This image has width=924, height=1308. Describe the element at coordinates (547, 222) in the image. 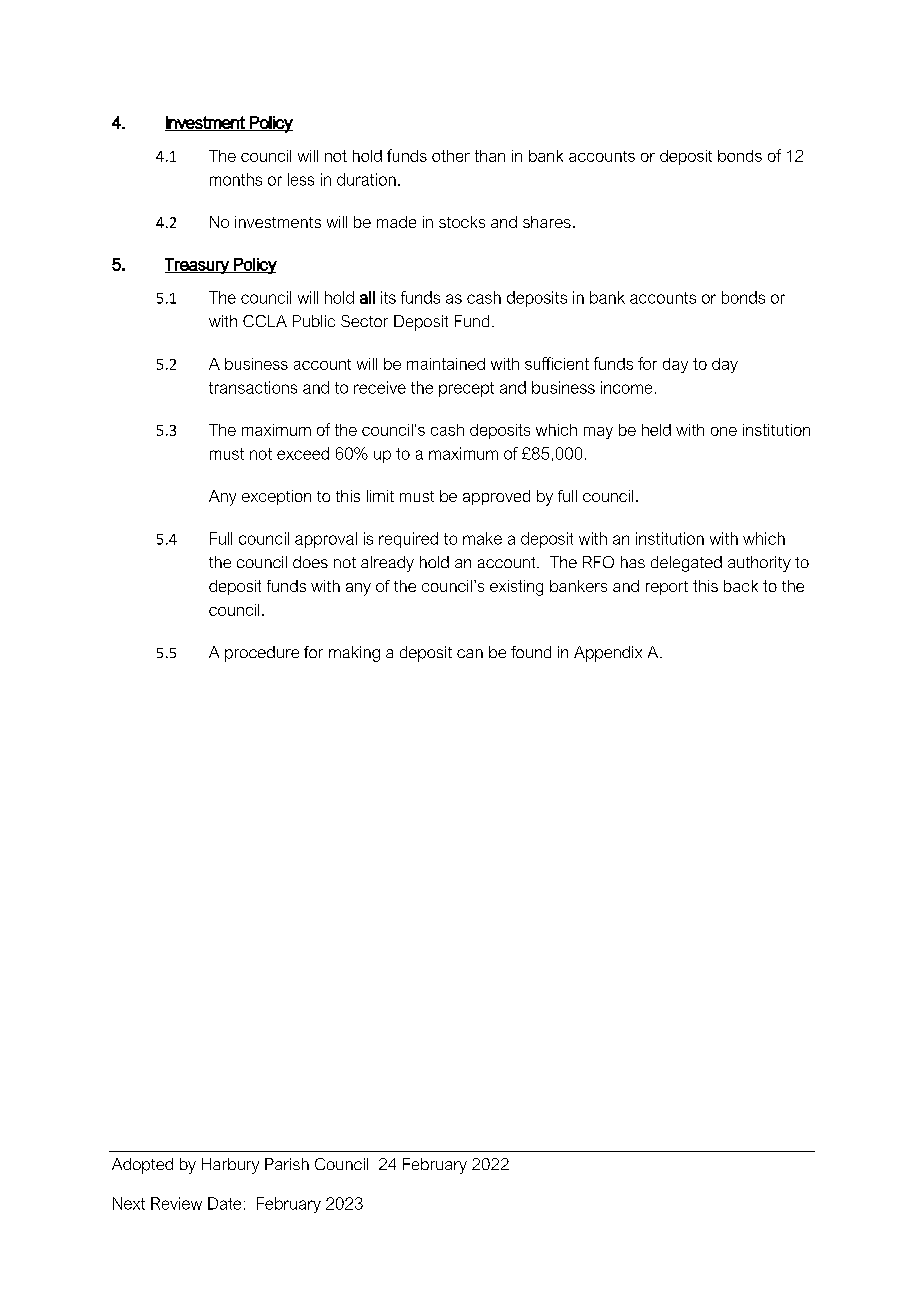

I see `shares` at that location.
